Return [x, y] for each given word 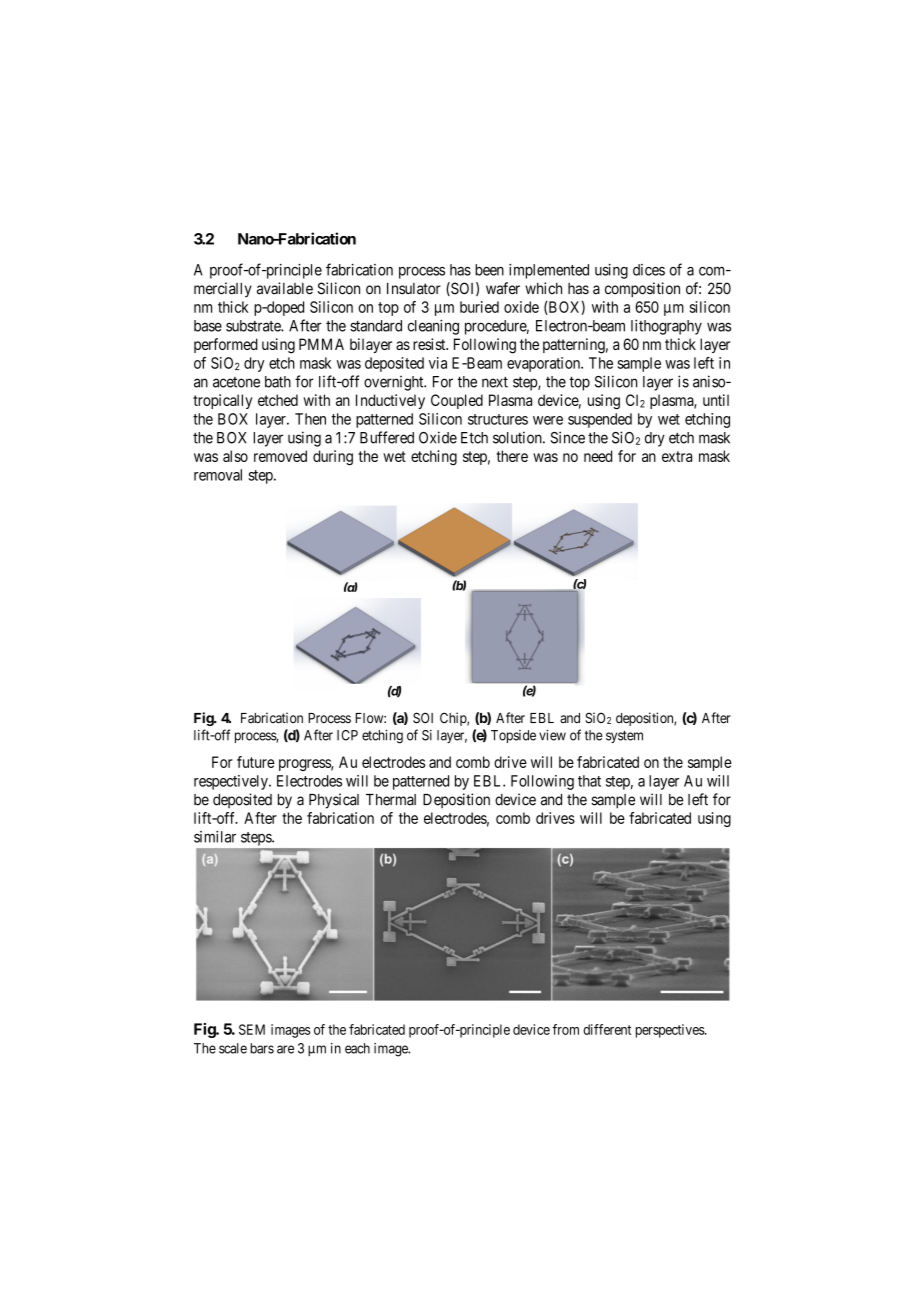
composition [642, 290]
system [624, 736]
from [565, 1029]
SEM [252, 1029]
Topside [513, 736]
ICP [347, 735]
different [607, 1029]
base [208, 326]
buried [479, 307]
